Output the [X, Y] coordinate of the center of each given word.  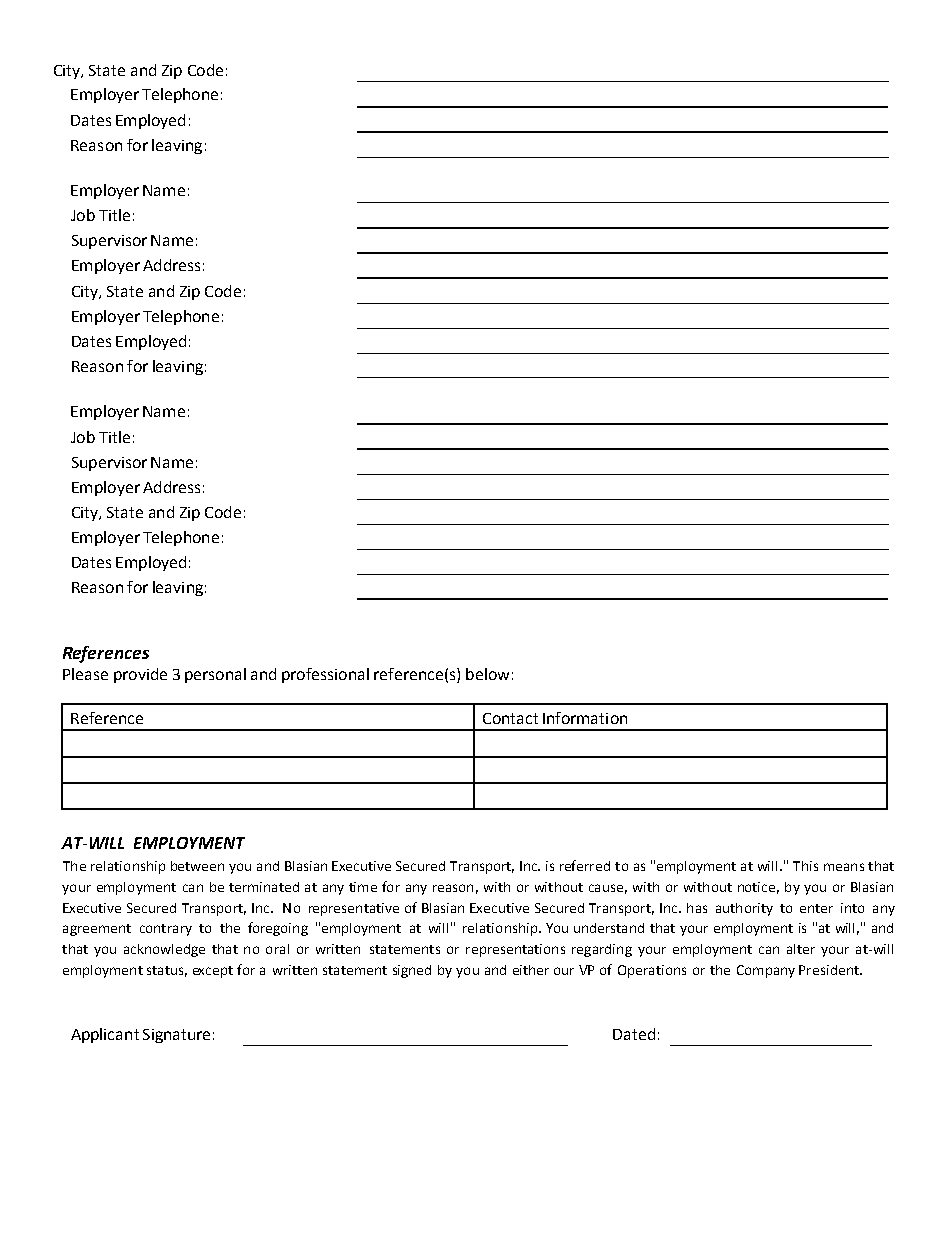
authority [744, 909]
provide [140, 675]
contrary [166, 930]
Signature [176, 1036]
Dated [634, 1034]
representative [354, 909]
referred [585, 865]
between [197, 866]
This [805, 866]
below [487, 674]
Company [766, 971]
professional [325, 675]
